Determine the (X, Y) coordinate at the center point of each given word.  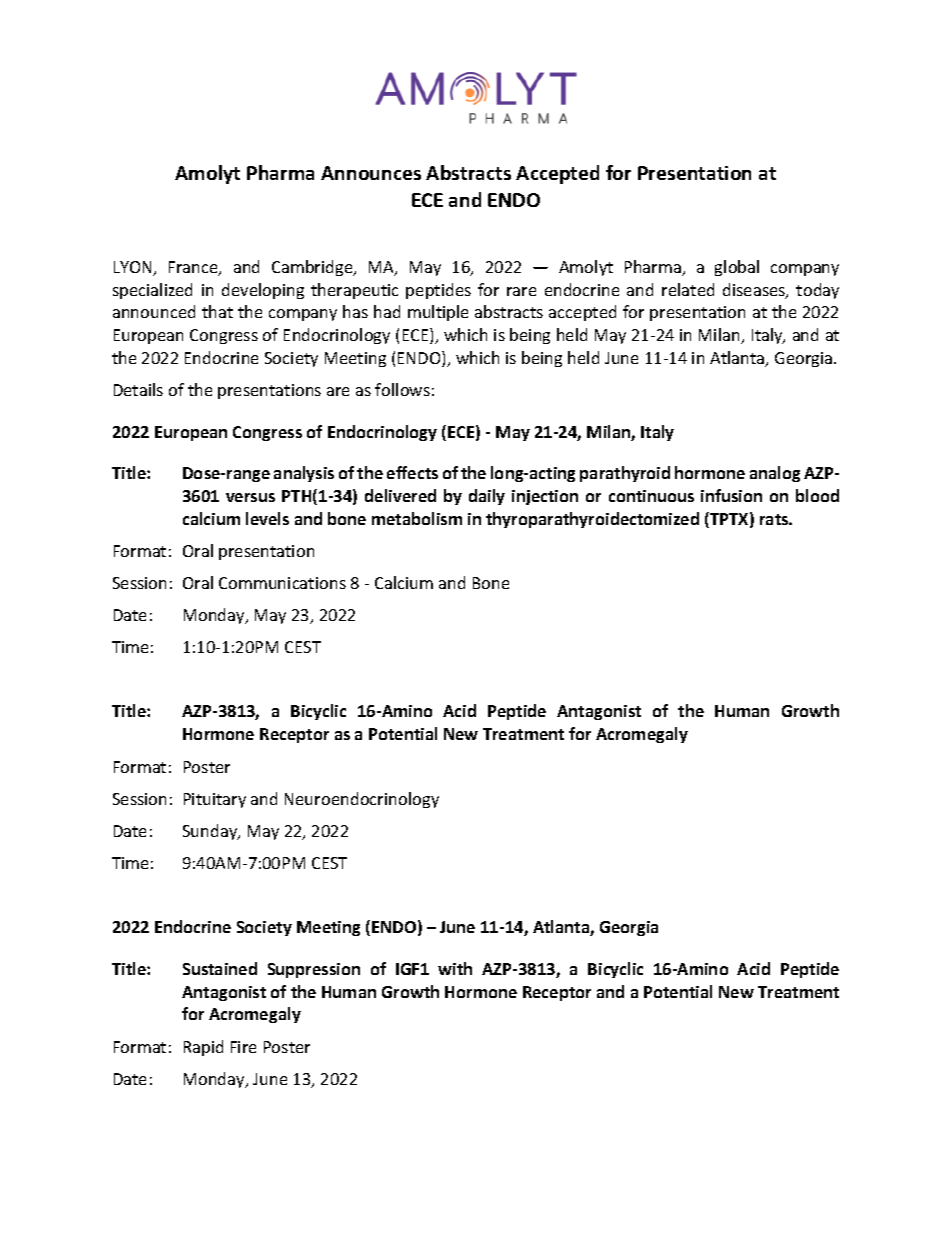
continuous (651, 496)
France (194, 268)
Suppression (314, 970)
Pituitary (215, 800)
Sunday (211, 832)
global (737, 268)
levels (267, 518)
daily (487, 497)
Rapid (203, 1048)
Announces (371, 173)
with (455, 968)
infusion (731, 495)
